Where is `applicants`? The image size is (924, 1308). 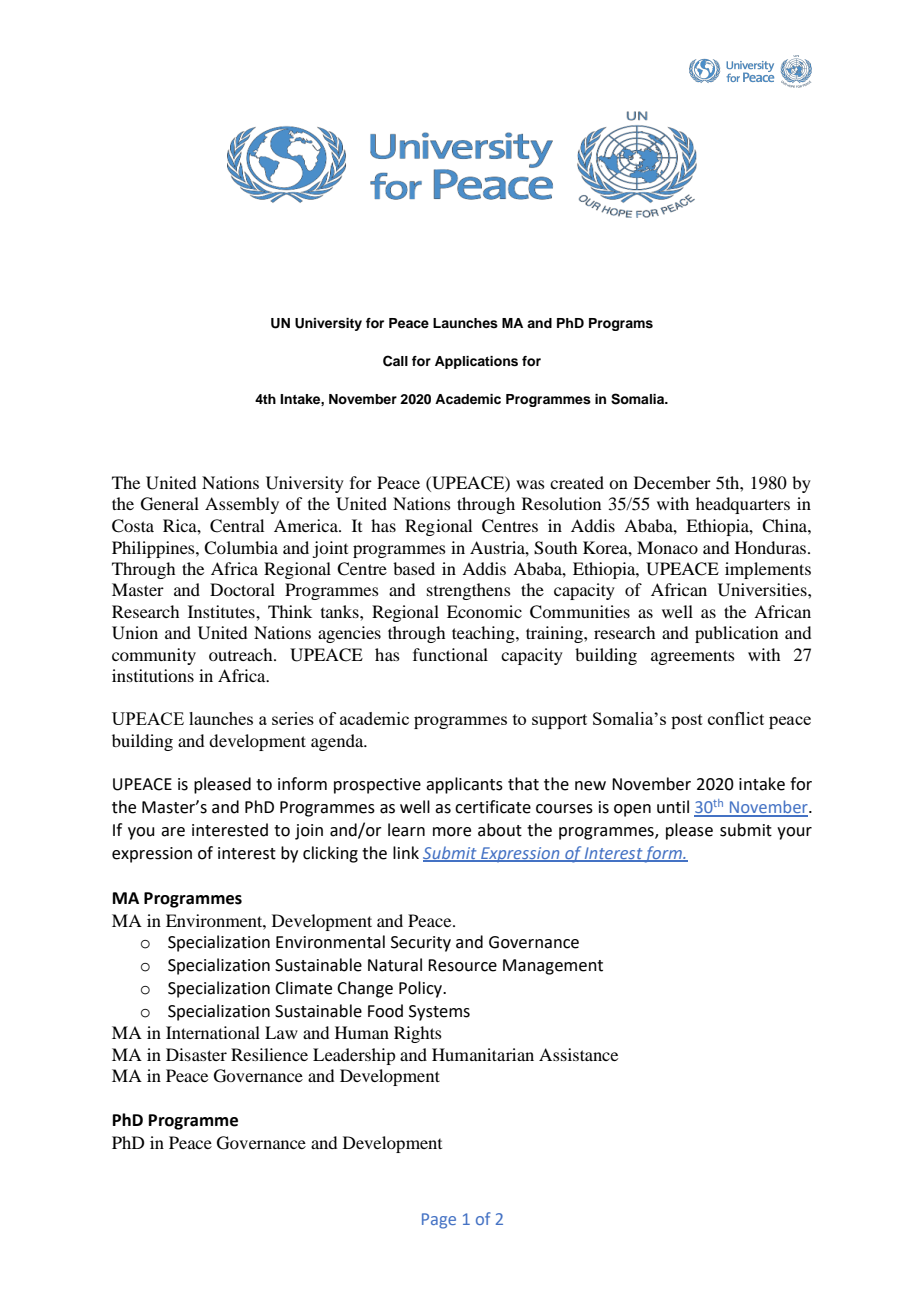 applicants is located at coordinates (464, 785).
